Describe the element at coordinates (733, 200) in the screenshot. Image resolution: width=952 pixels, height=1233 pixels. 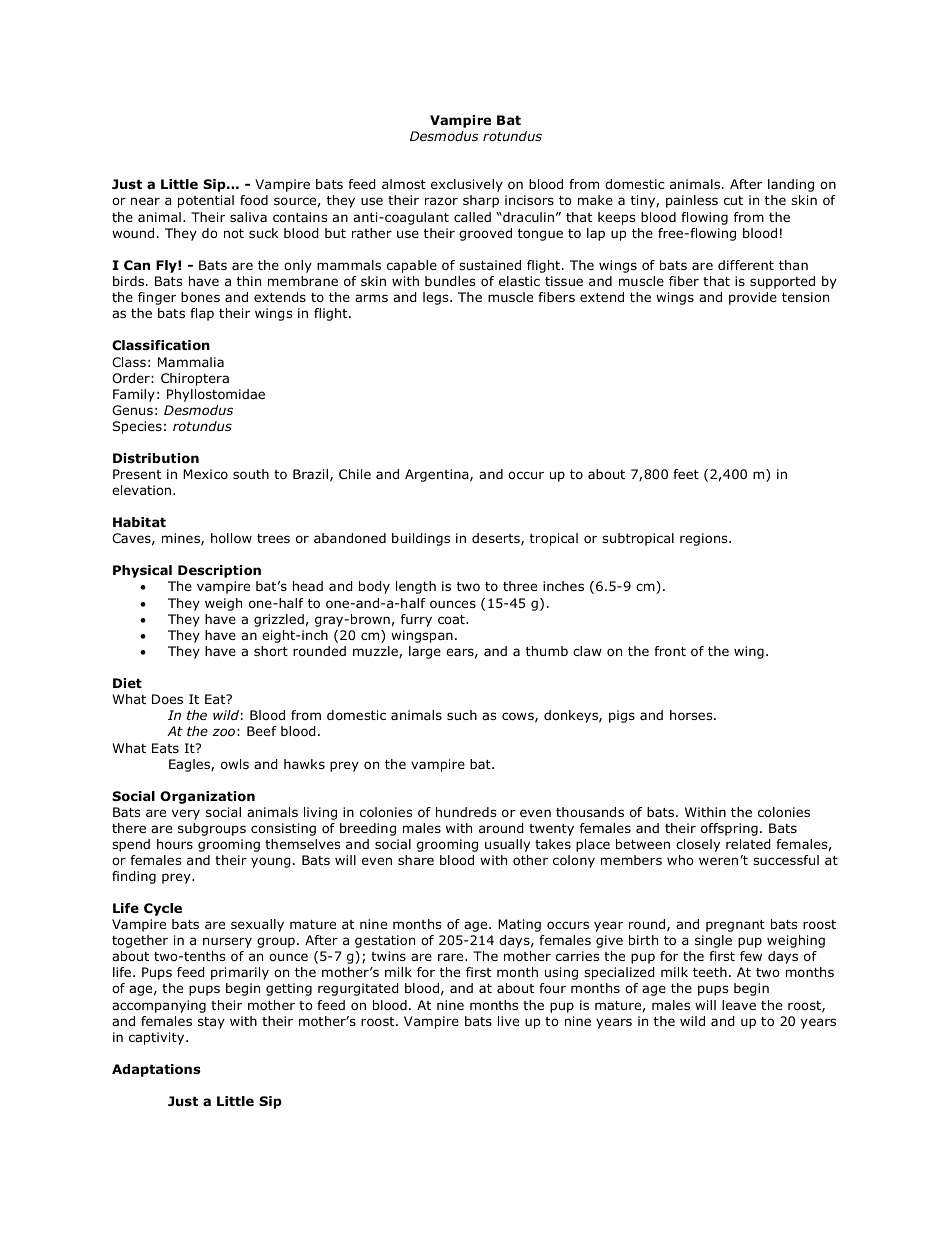
I see `cut` at that location.
